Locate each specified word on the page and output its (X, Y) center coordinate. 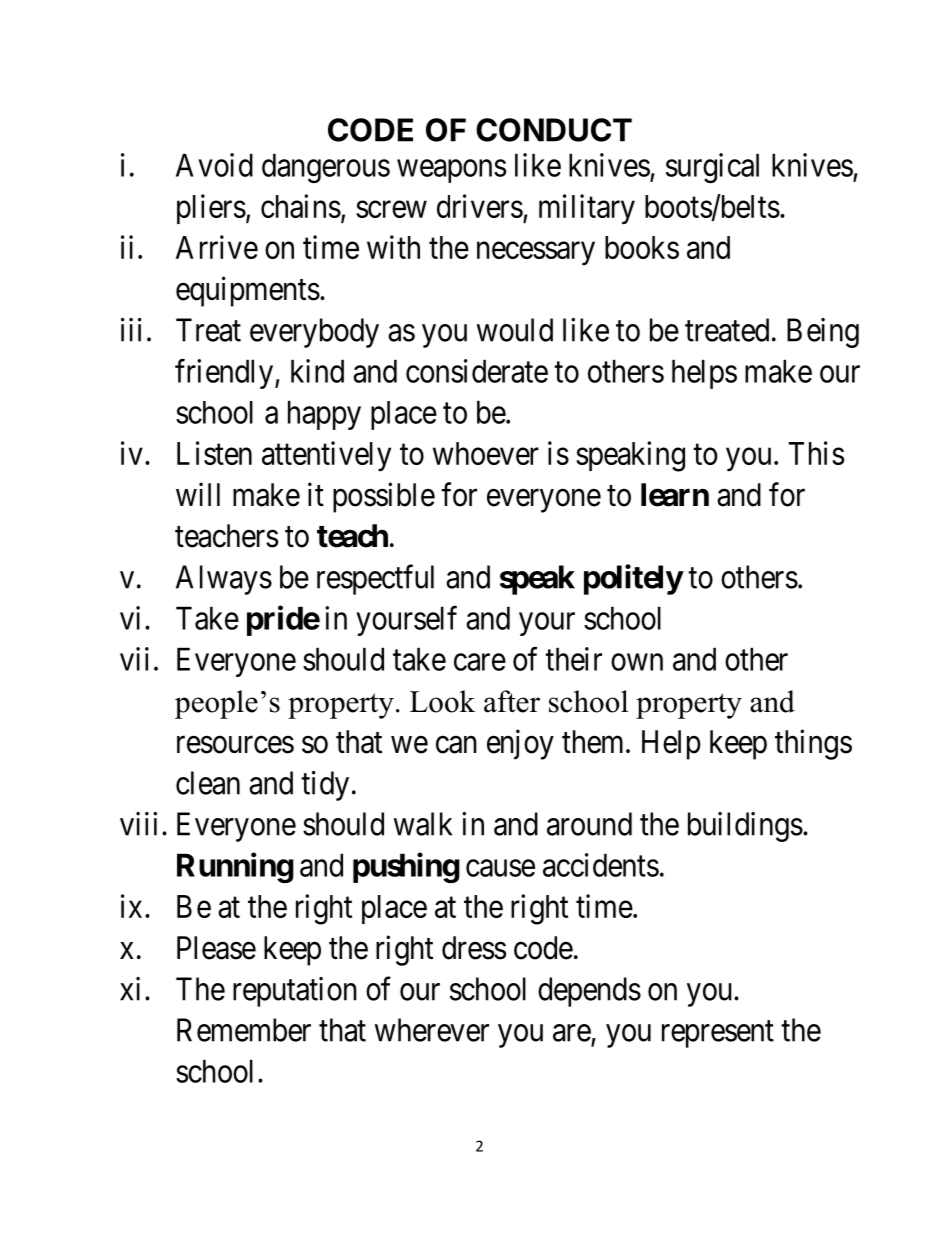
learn (675, 495)
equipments (248, 291)
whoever (486, 453)
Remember (244, 1030)
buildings (745, 827)
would (515, 330)
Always (224, 580)
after (512, 701)
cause (500, 868)
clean (208, 783)
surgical (712, 168)
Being (823, 333)
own (637, 662)
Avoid (214, 165)
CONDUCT (554, 130)
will (198, 494)
